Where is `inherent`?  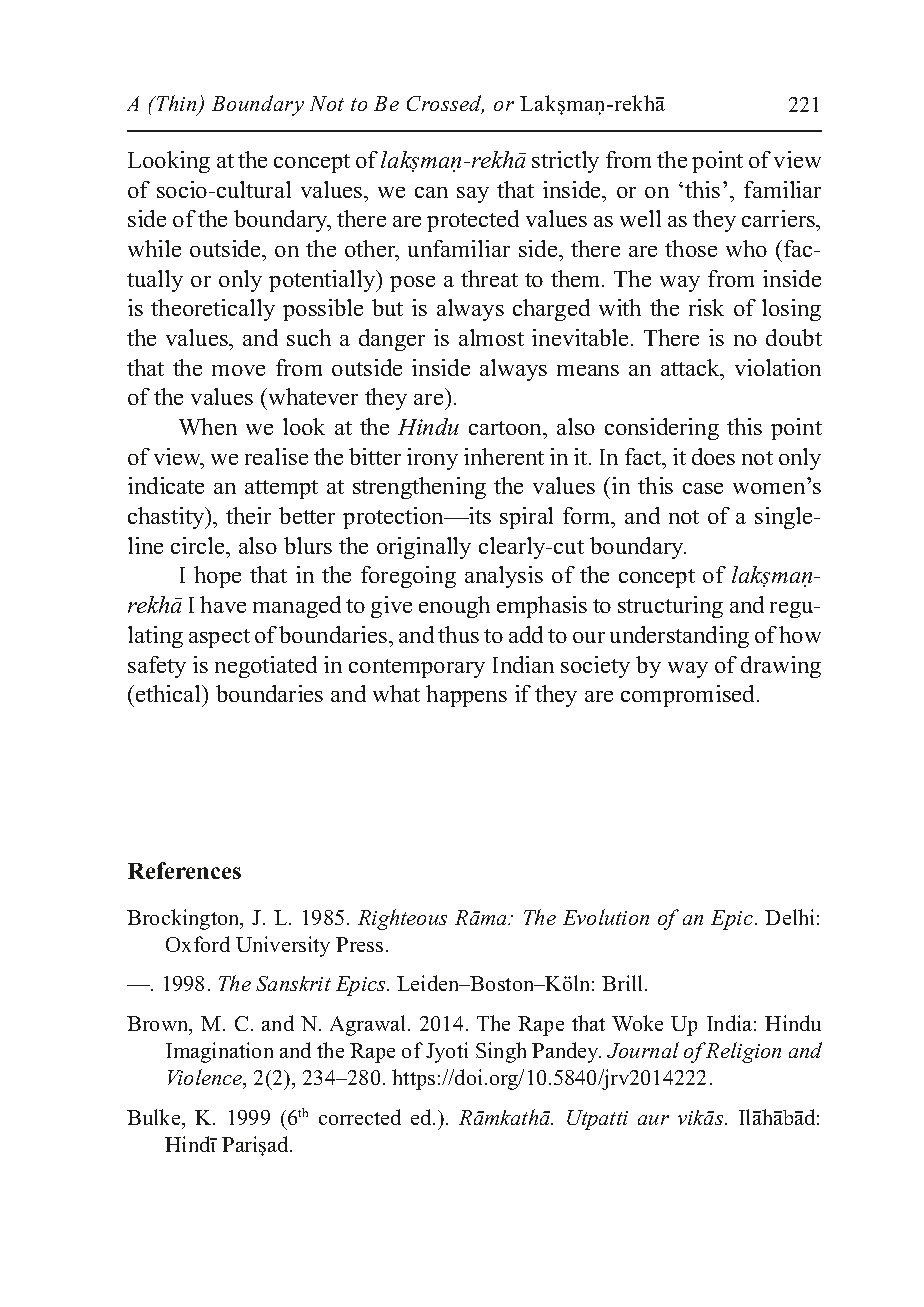
inherent is located at coordinates (504, 456).
